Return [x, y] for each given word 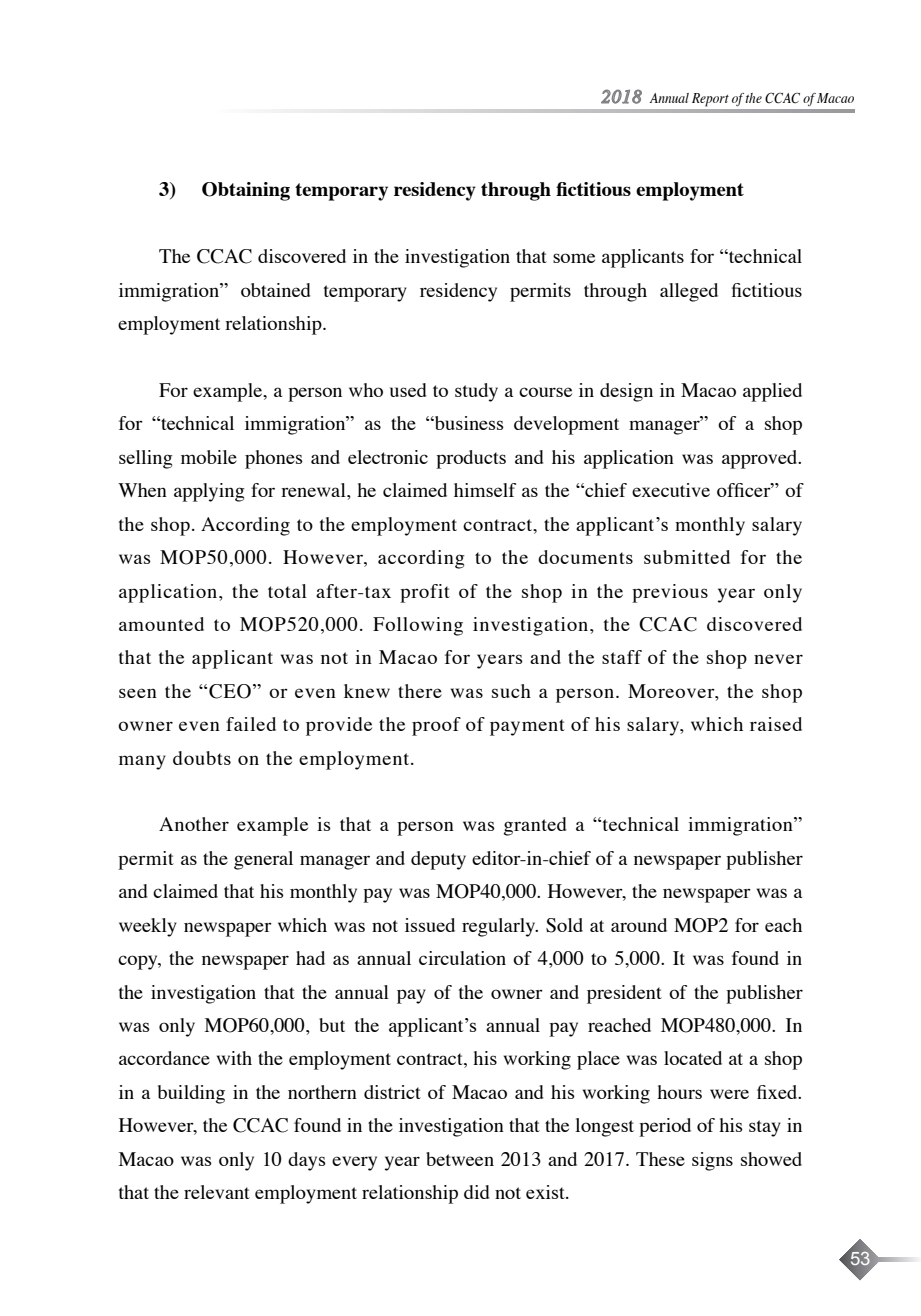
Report [710, 100]
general [263, 860]
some [574, 258]
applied [772, 392]
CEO [230, 691]
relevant [217, 1192]
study [476, 392]
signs [712, 1161]
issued [430, 925]
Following [418, 626]
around [639, 925]
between [460, 1159]
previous [670, 593]
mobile [209, 457]
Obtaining [246, 191]
